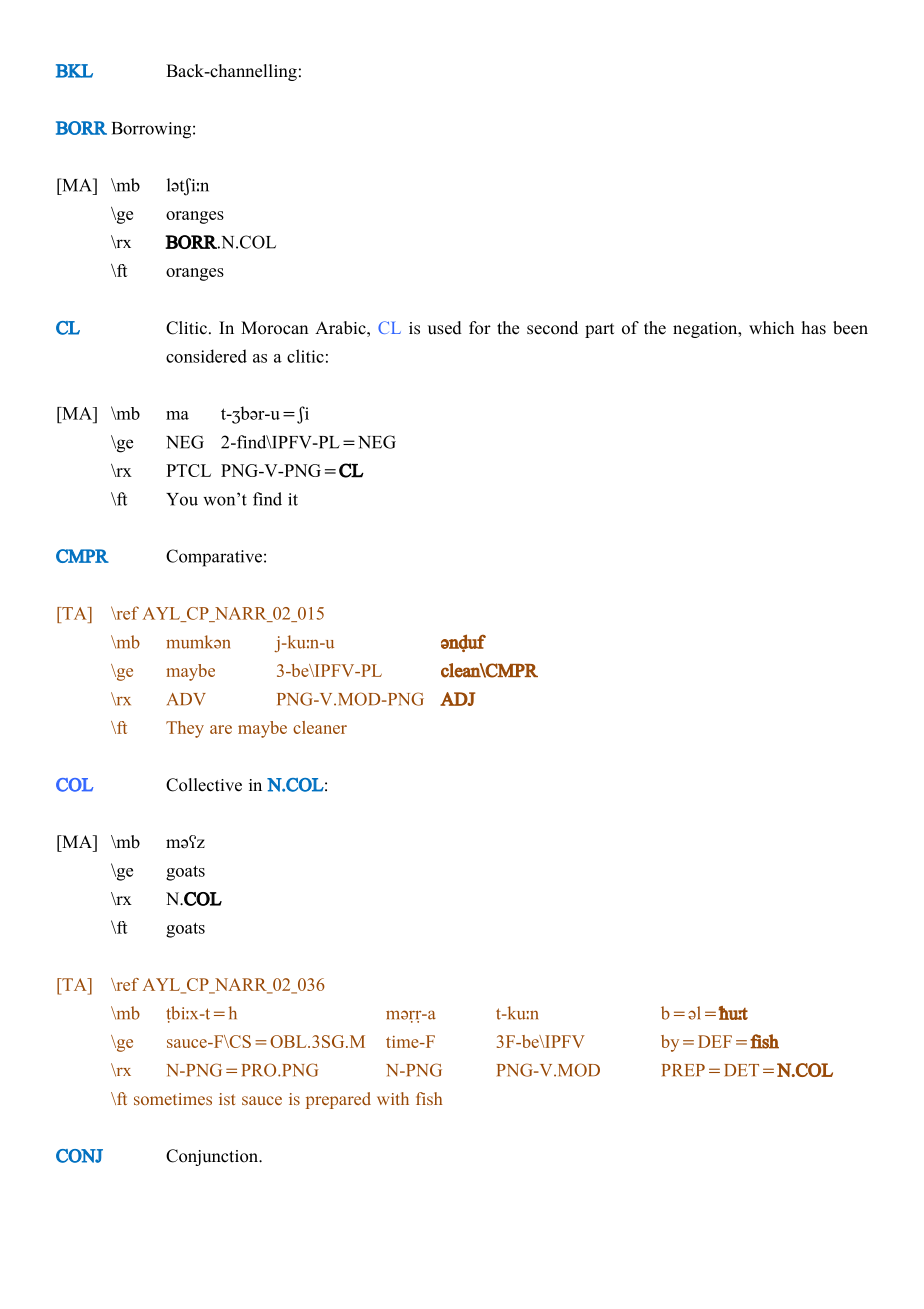 This image has height=1309, width=924. What do you see at coordinates (457, 699) in the image?
I see `ADJ` at bounding box center [457, 699].
